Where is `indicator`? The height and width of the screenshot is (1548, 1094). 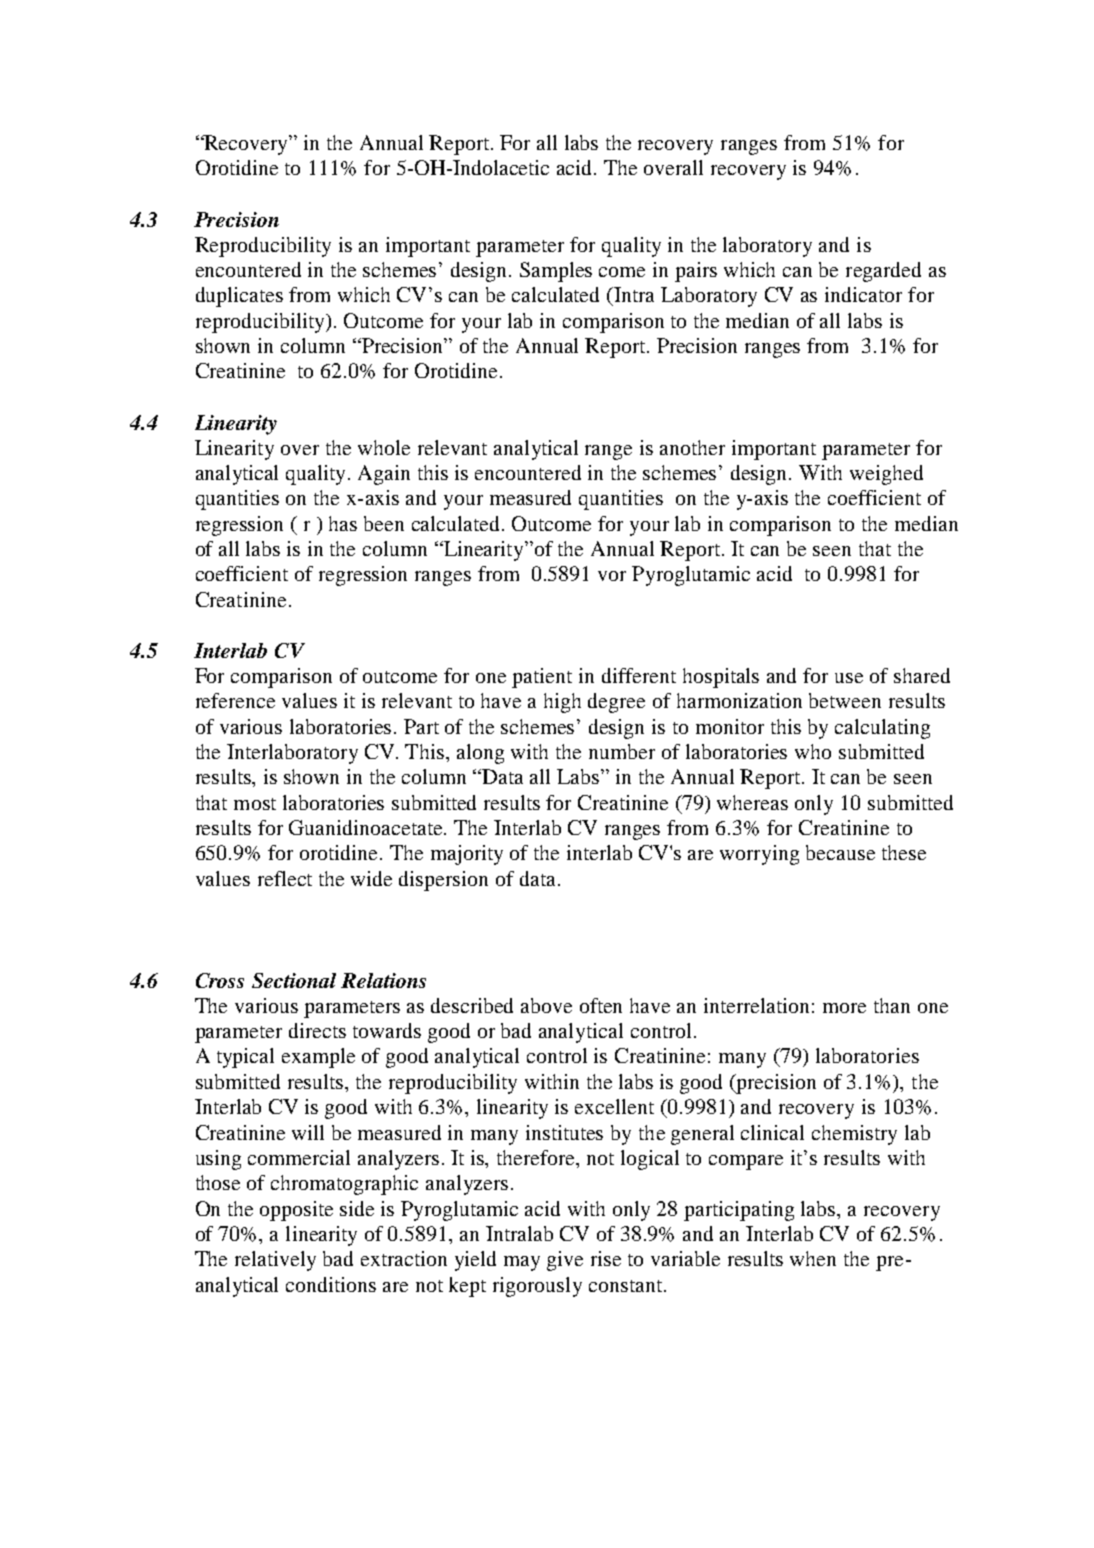
indicator is located at coordinates (863, 294).
